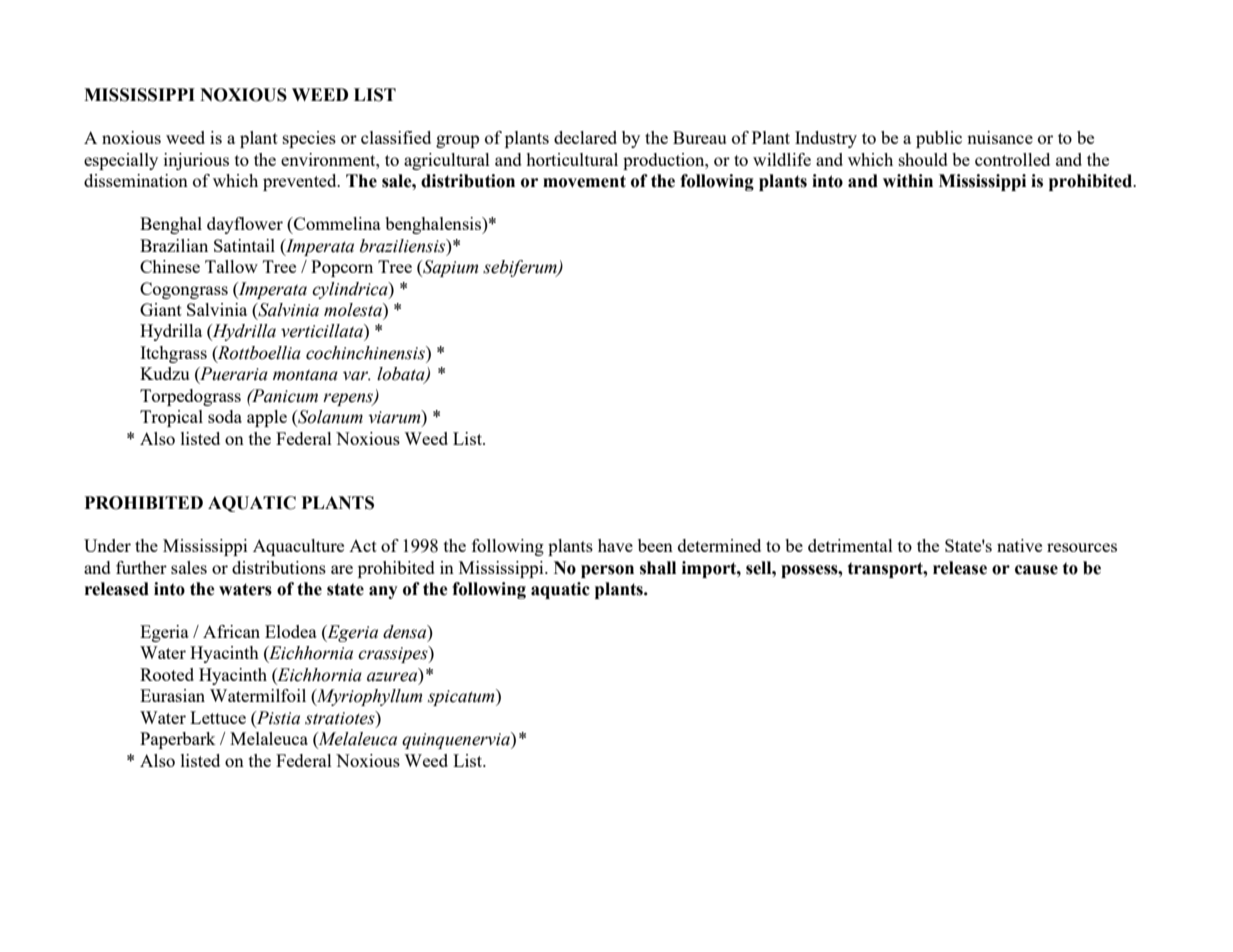  What do you see at coordinates (167, 674) in the screenshot?
I see `Rooted` at bounding box center [167, 674].
